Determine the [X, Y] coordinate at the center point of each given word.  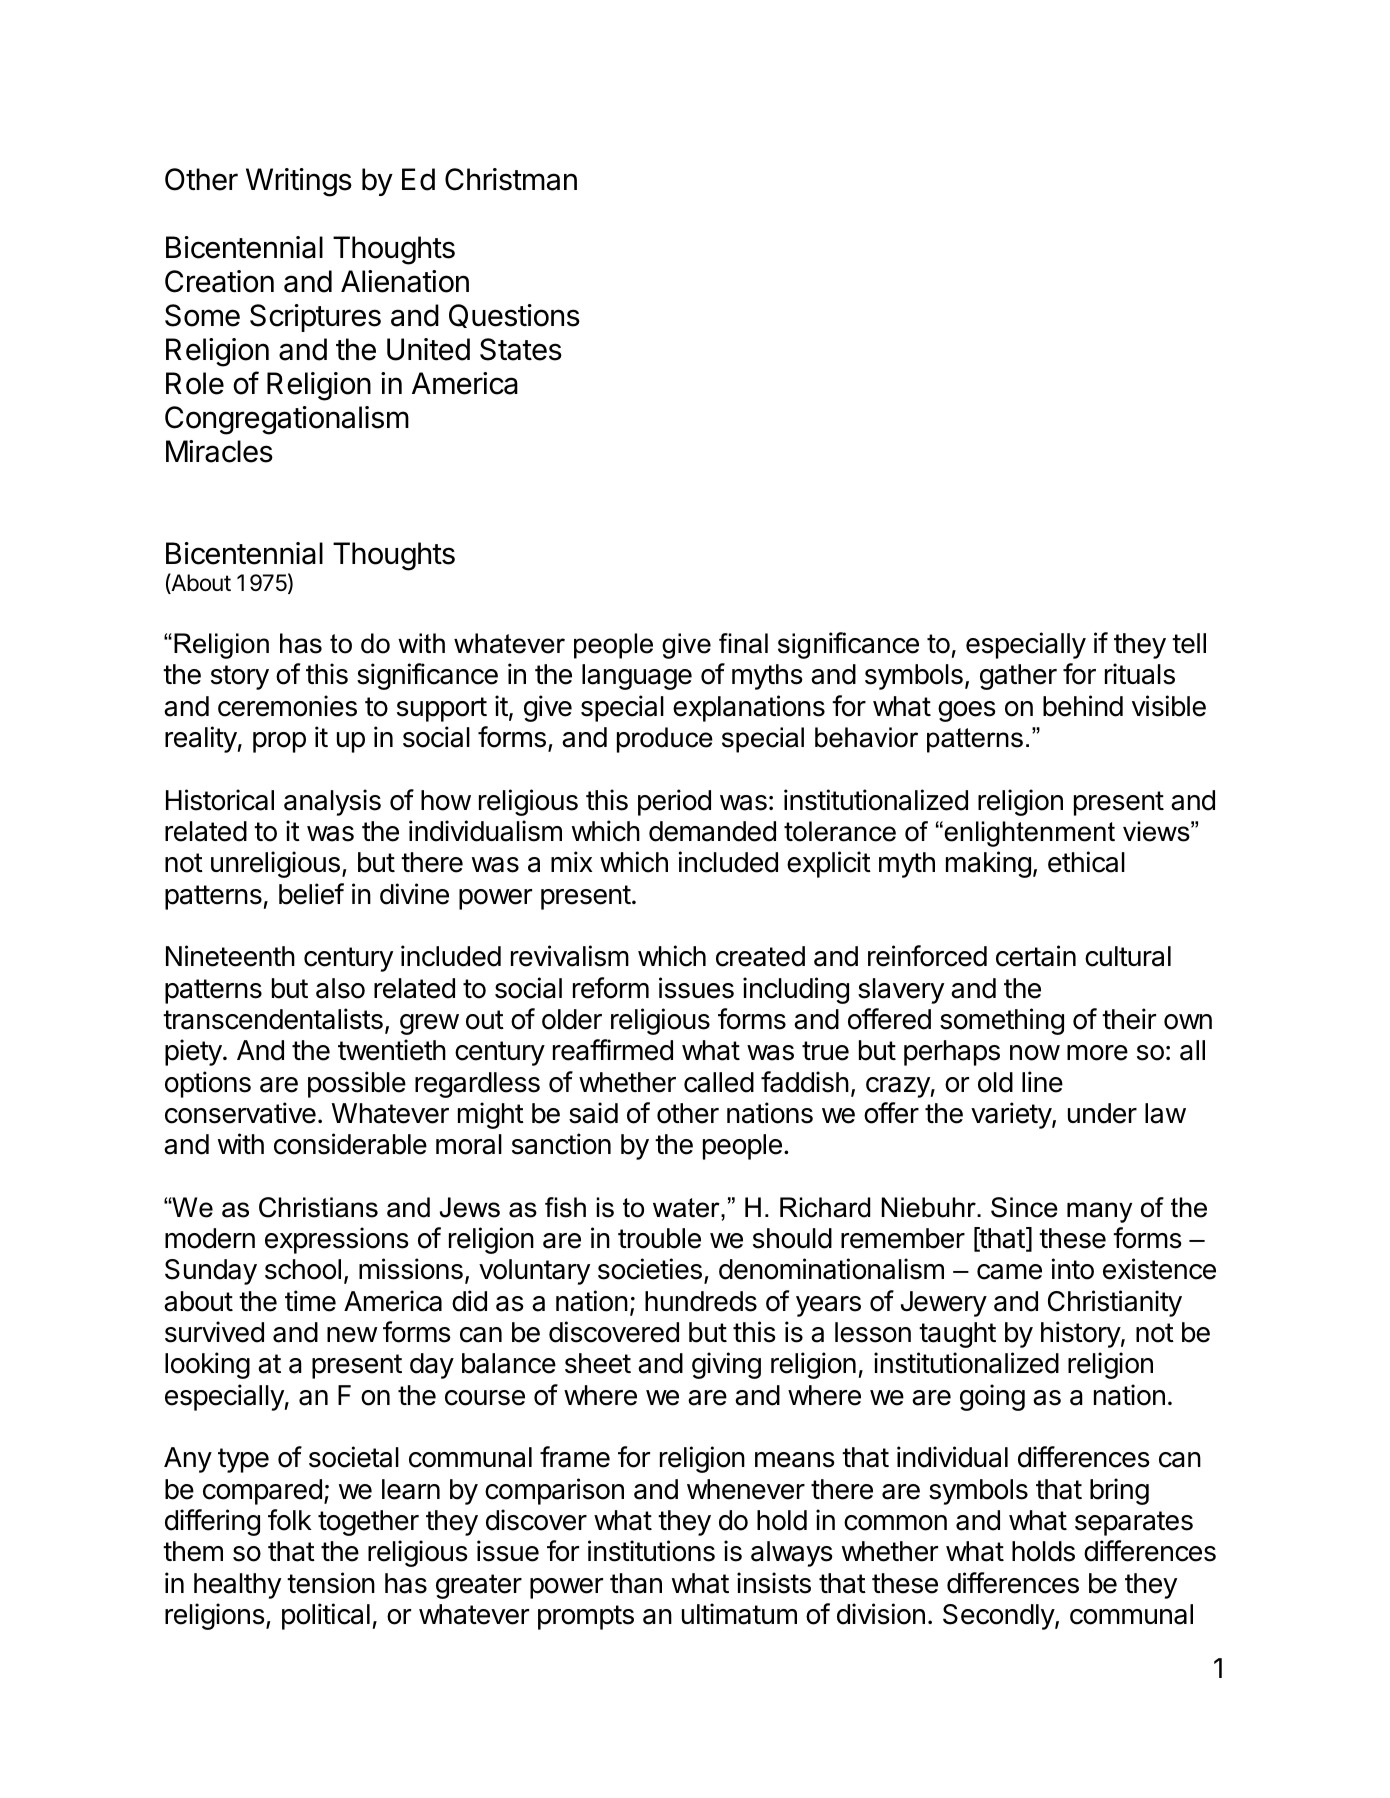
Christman [511, 179]
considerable [350, 1144]
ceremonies [287, 706]
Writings [299, 182]
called [719, 1082]
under [1102, 1113]
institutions [651, 1551]
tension [331, 1583]
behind [1083, 706]
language [637, 677]
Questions [514, 316]
